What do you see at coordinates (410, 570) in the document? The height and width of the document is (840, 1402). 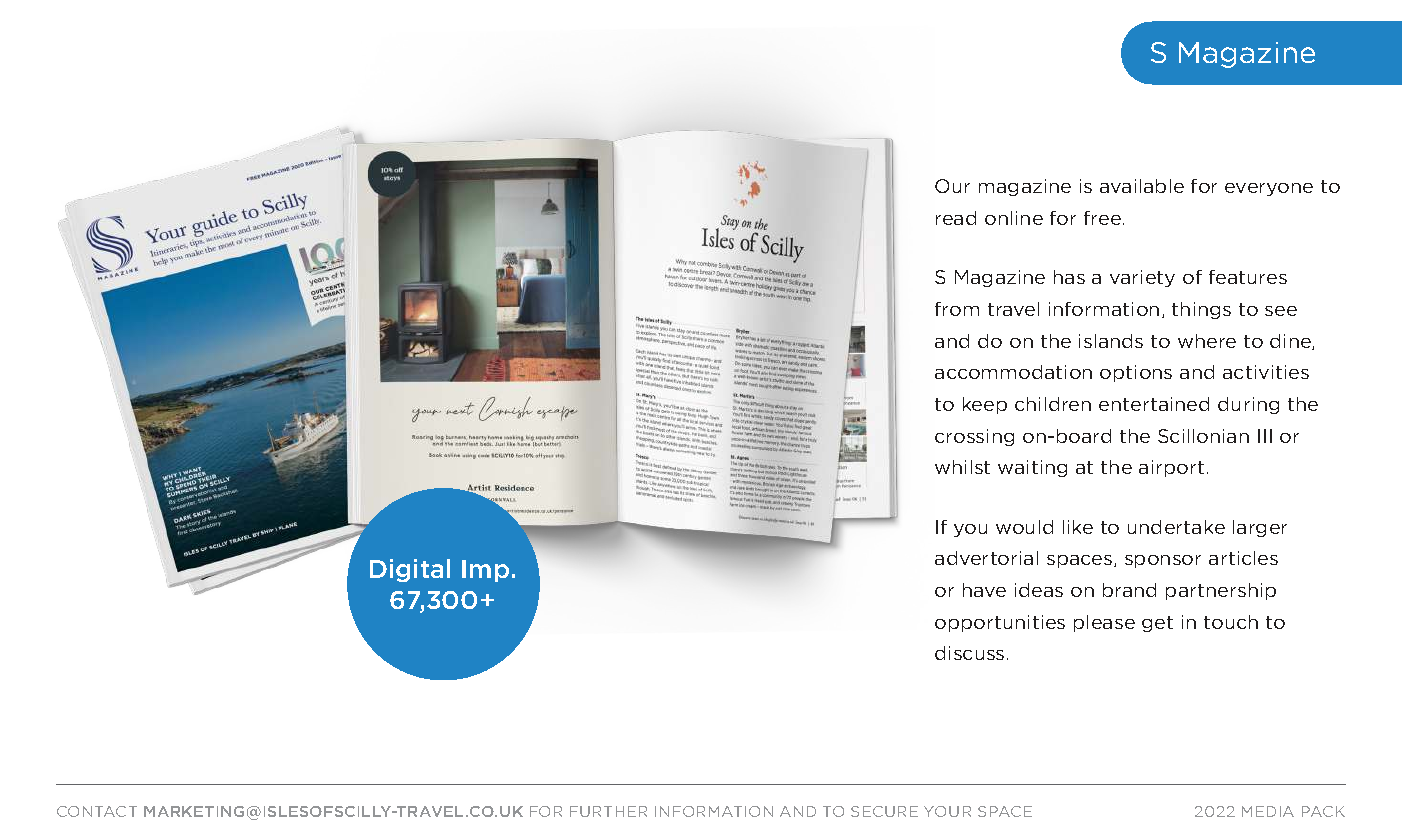 I see `Digital` at bounding box center [410, 570].
